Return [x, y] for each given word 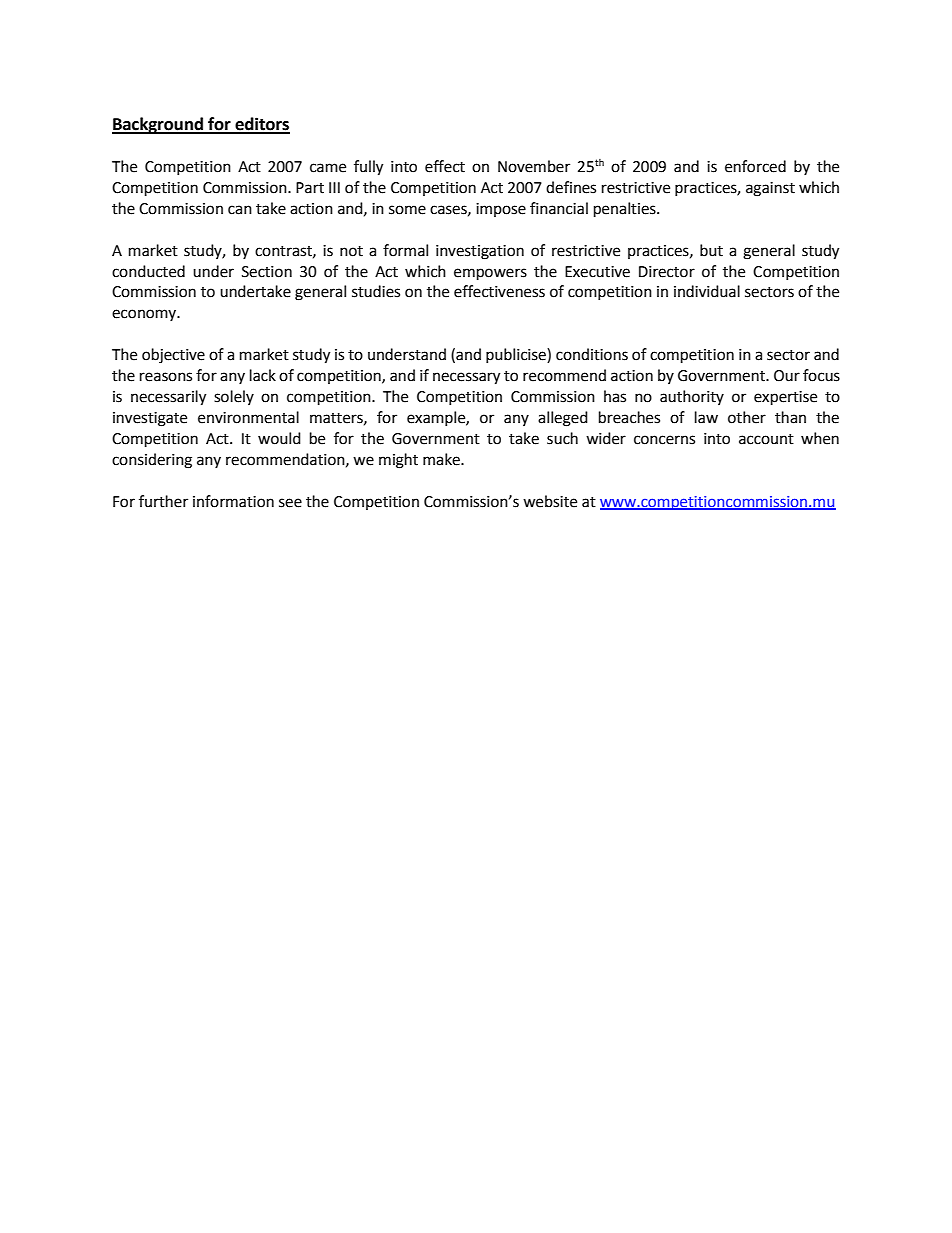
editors [261, 125]
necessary [466, 378]
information [233, 501]
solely [234, 397]
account [766, 439]
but [711, 250]
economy [145, 315]
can [240, 210]
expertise [785, 398]
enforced [755, 166]
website [550, 501]
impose [501, 210]
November [534, 166]
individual [707, 291]
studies [376, 291]
